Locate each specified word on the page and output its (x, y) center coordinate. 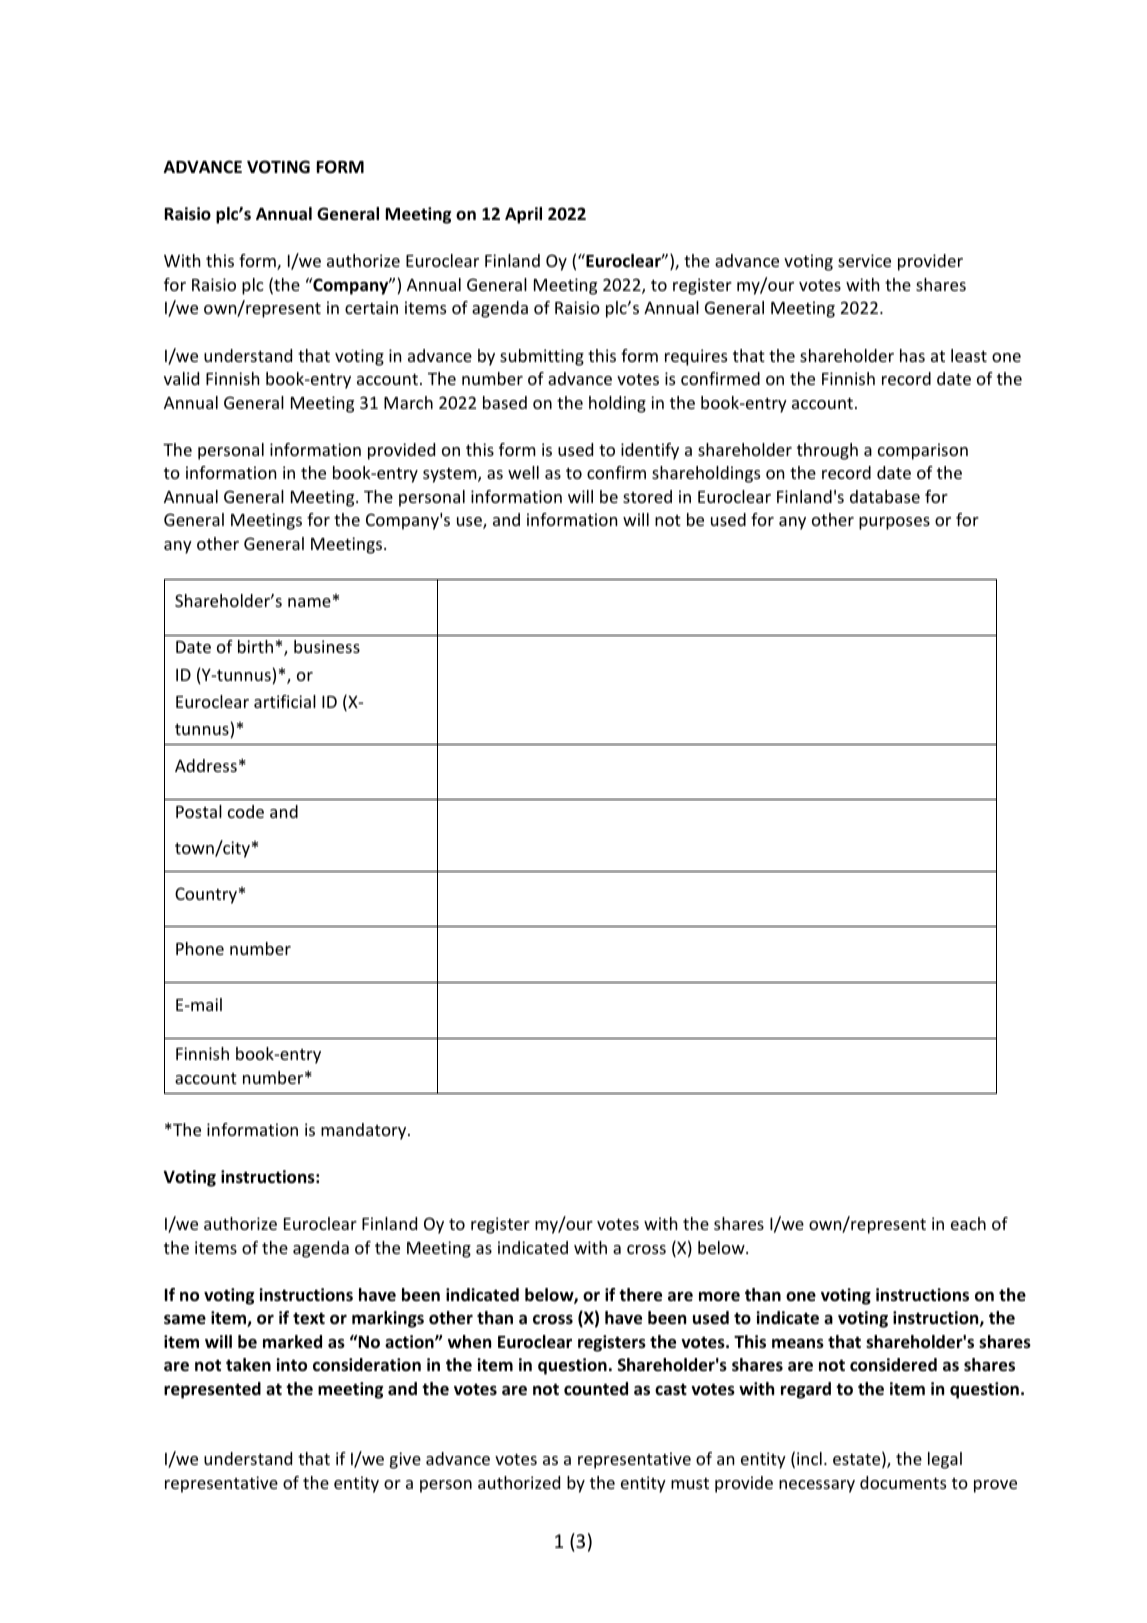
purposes (894, 523)
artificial (285, 701)
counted (596, 1389)
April (523, 215)
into (291, 1365)
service (864, 260)
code (246, 811)
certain (371, 307)
